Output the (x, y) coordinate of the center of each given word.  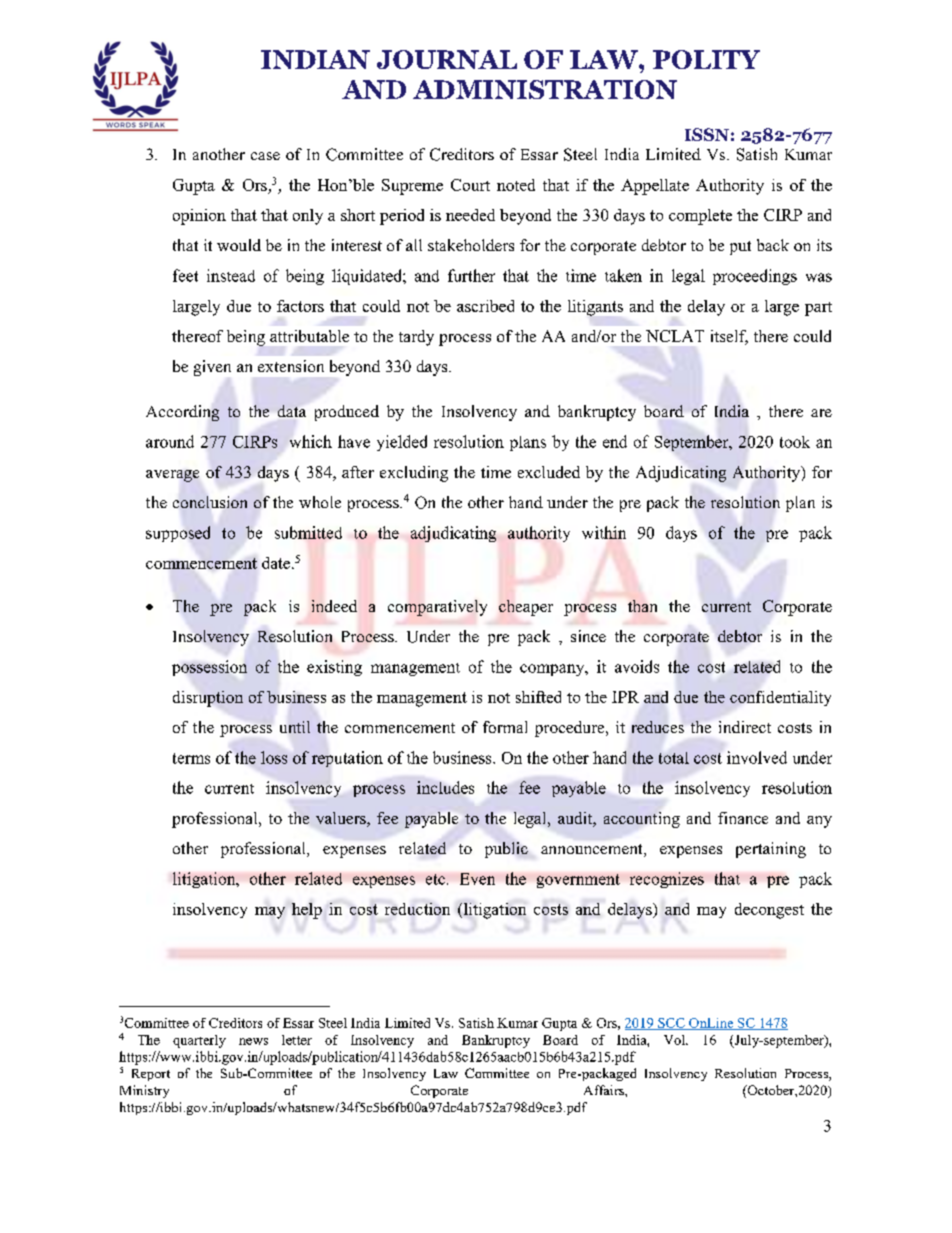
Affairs (605, 1090)
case (265, 156)
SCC (671, 1024)
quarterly (199, 1041)
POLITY (706, 59)
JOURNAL (447, 59)
